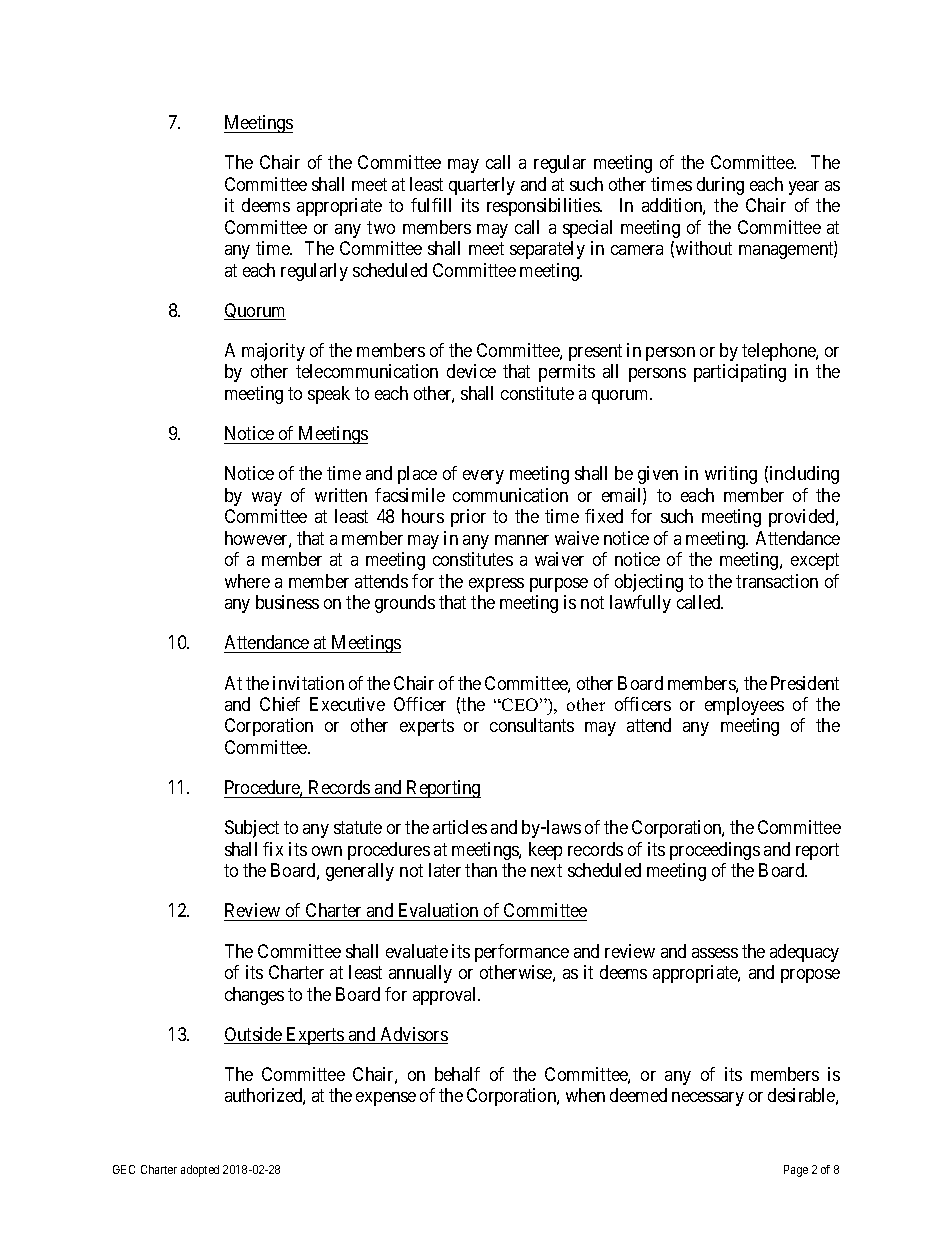 The height and width of the page is (1233, 952). What do you see at coordinates (280, 704) in the page?
I see `Chief` at bounding box center [280, 704].
